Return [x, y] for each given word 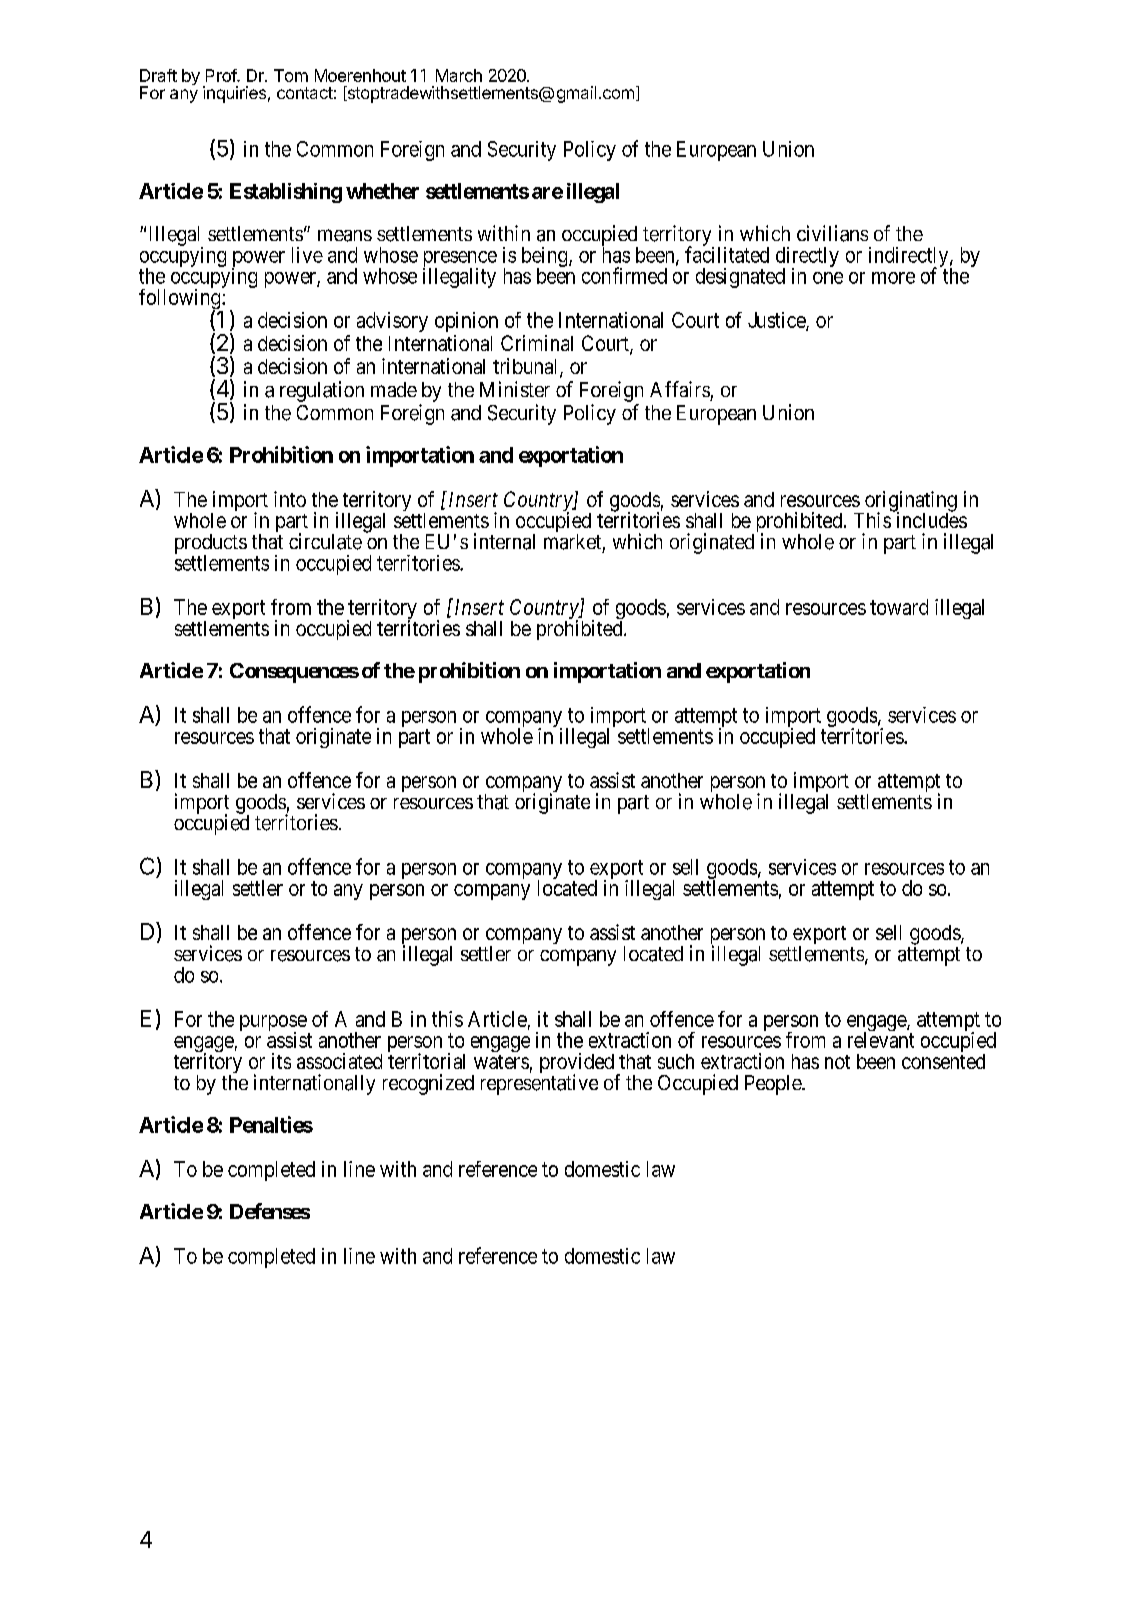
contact [305, 93]
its [281, 1061]
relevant [881, 1040]
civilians [832, 233]
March [459, 75]
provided [577, 1064]
